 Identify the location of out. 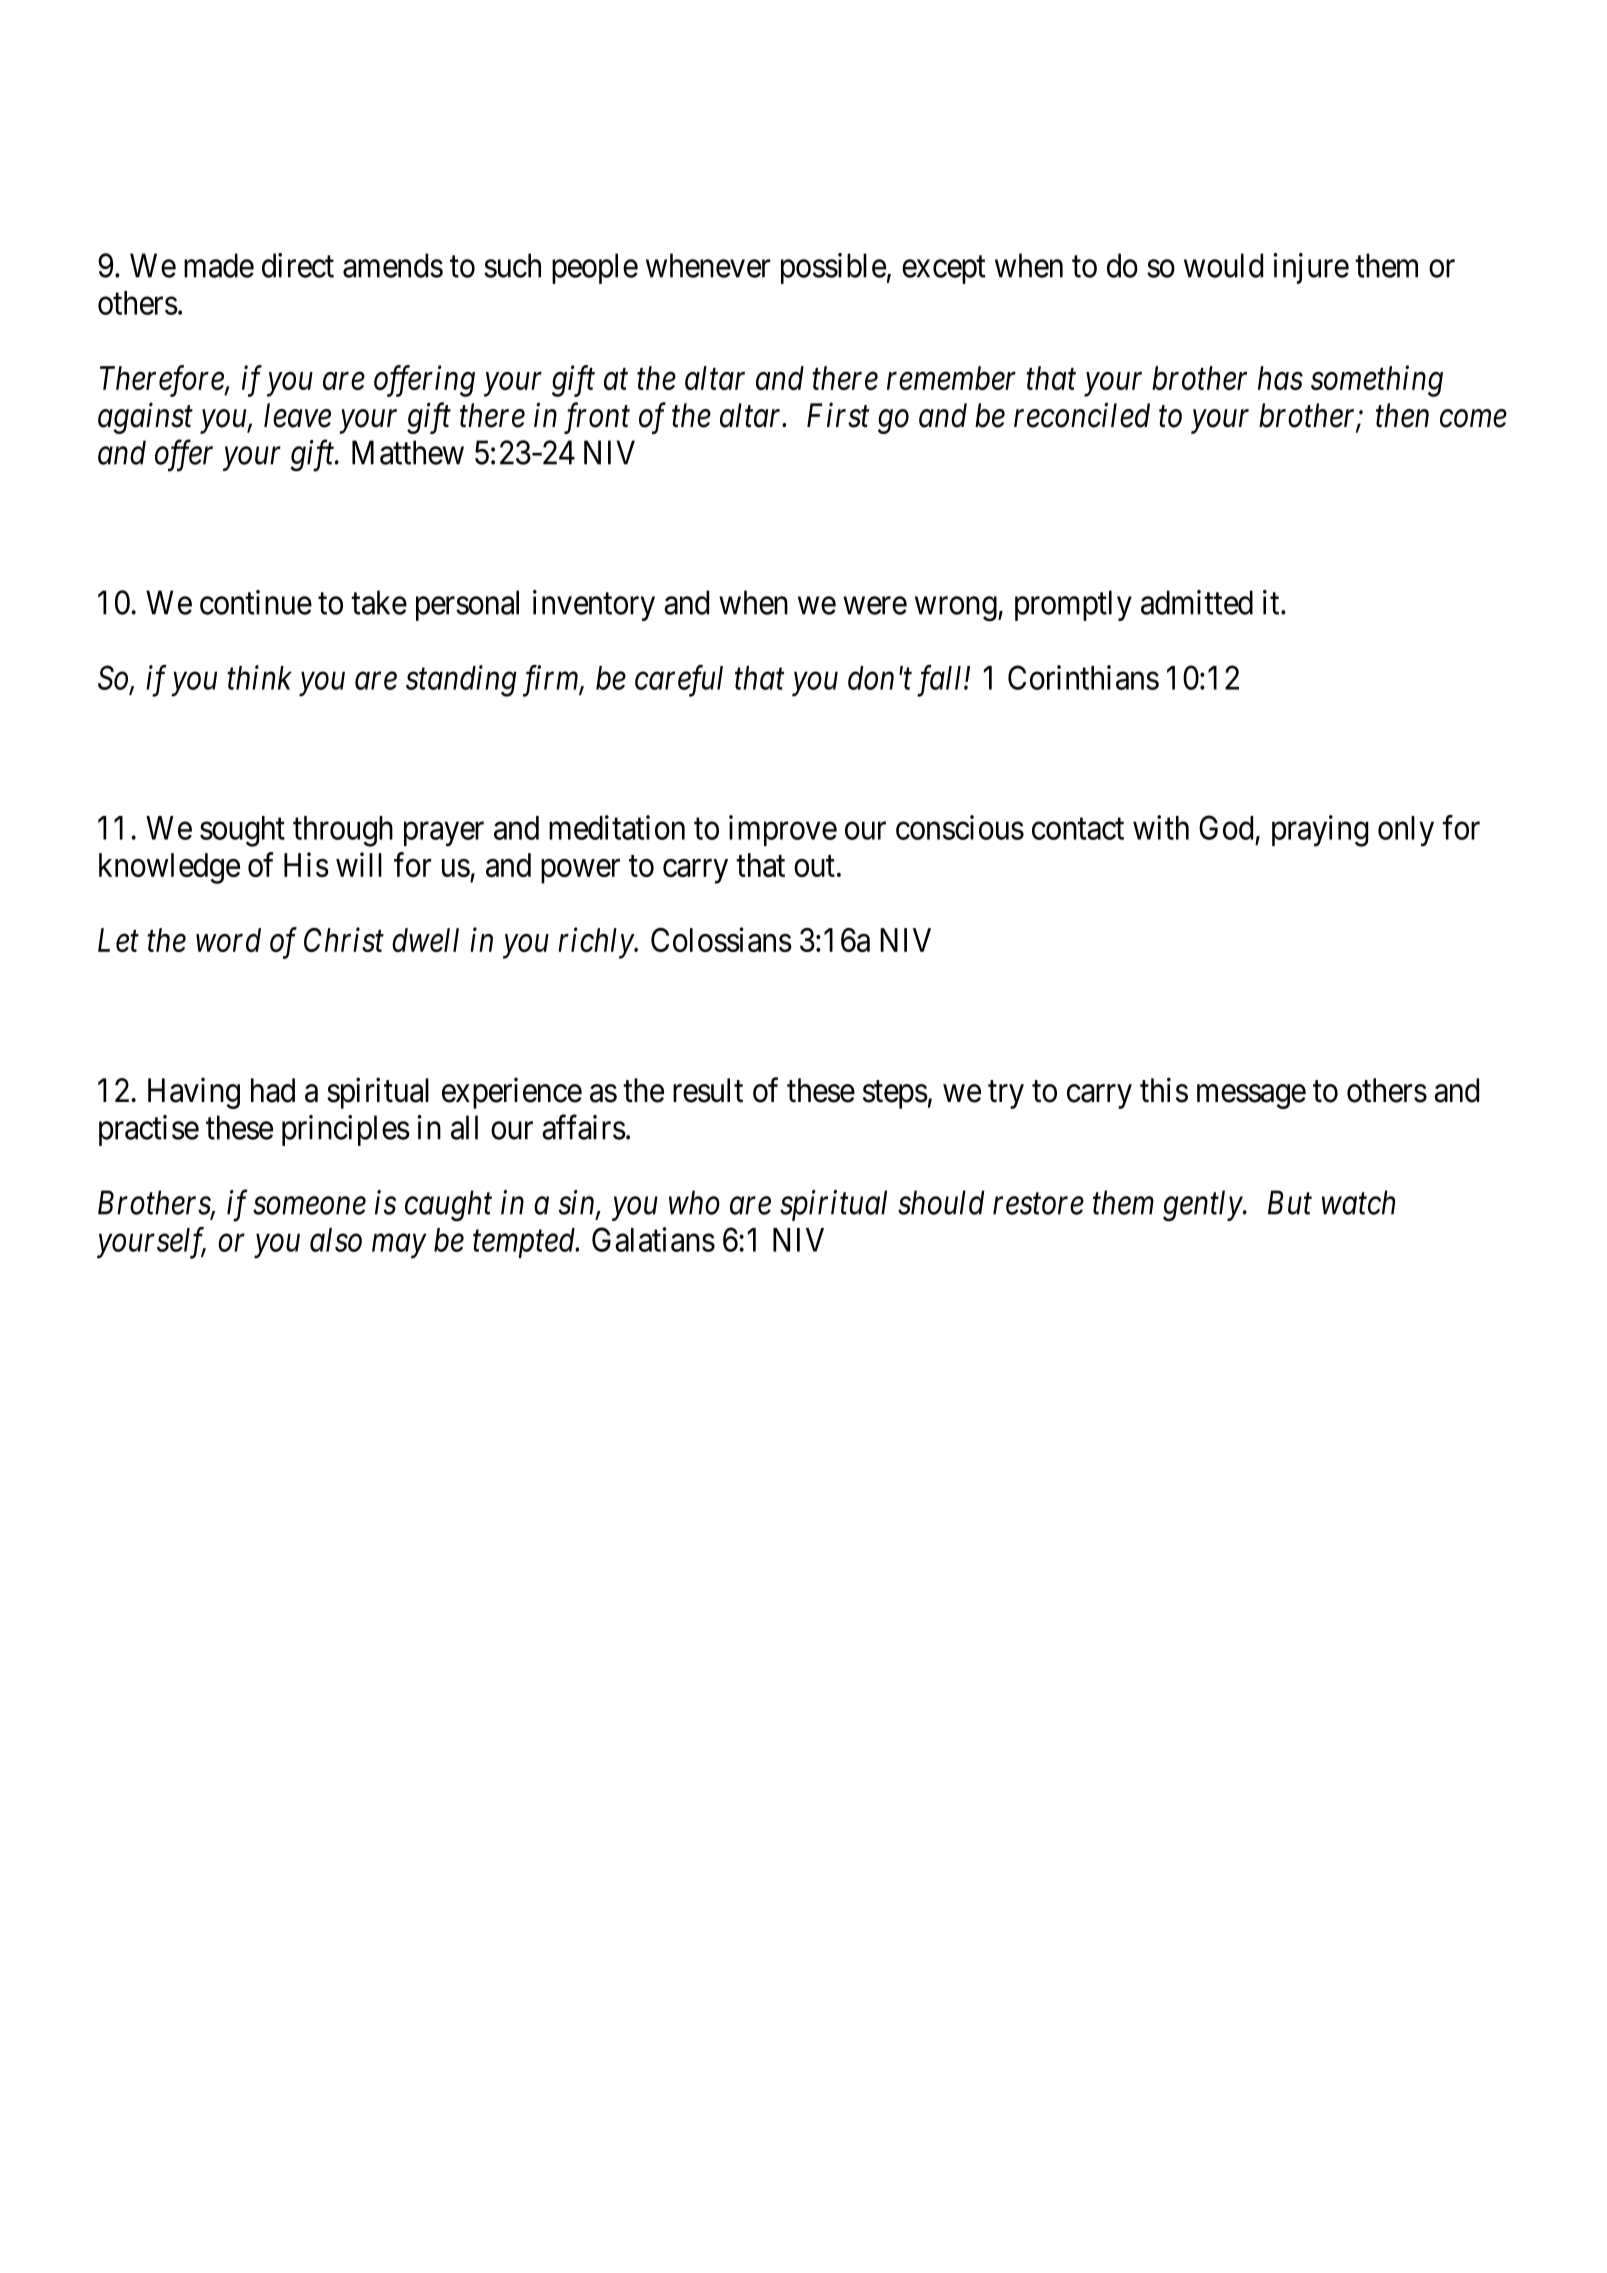
(814, 866).
